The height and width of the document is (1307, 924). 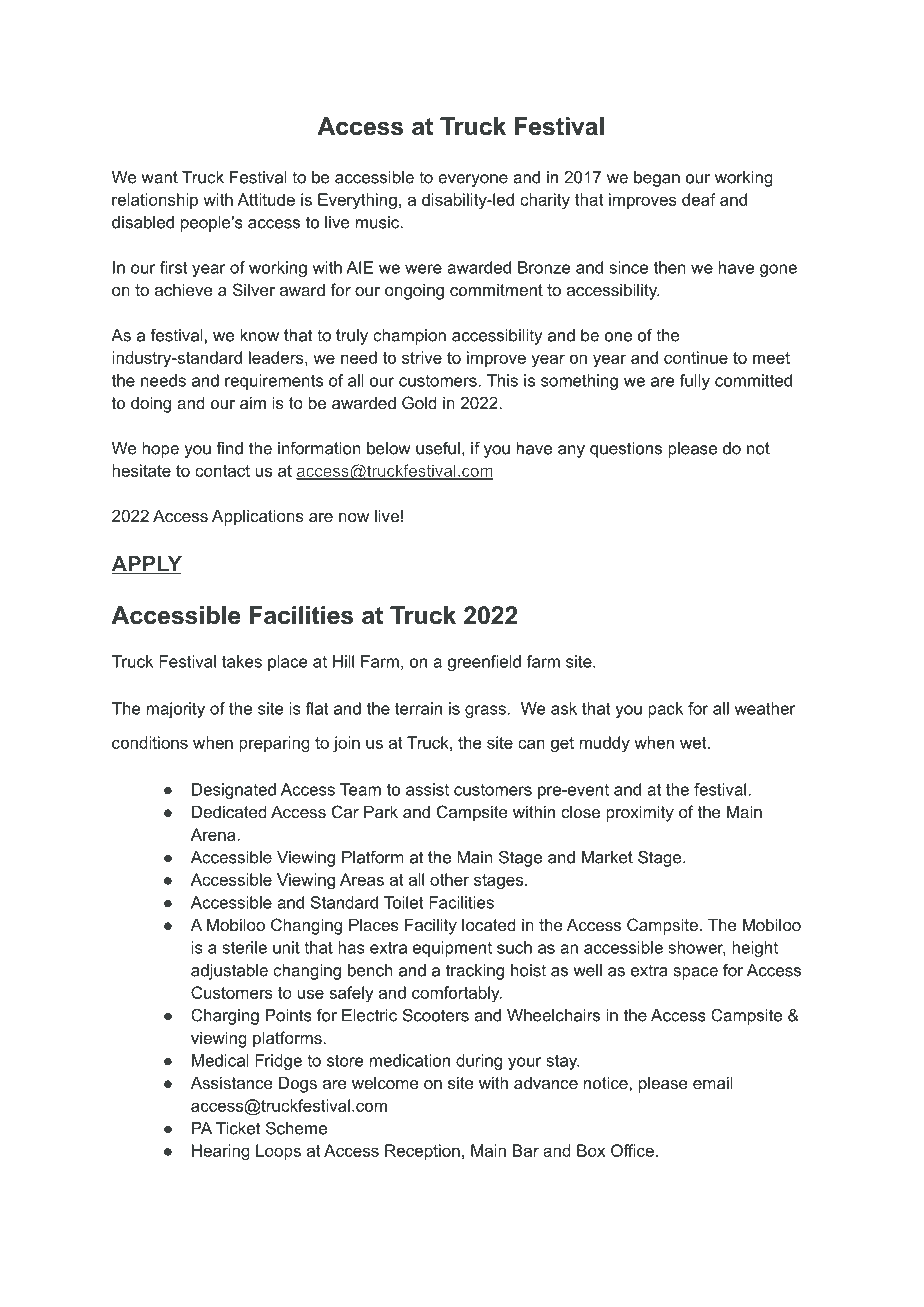 What do you see at coordinates (238, 1128) in the document?
I see `Ticket` at bounding box center [238, 1128].
